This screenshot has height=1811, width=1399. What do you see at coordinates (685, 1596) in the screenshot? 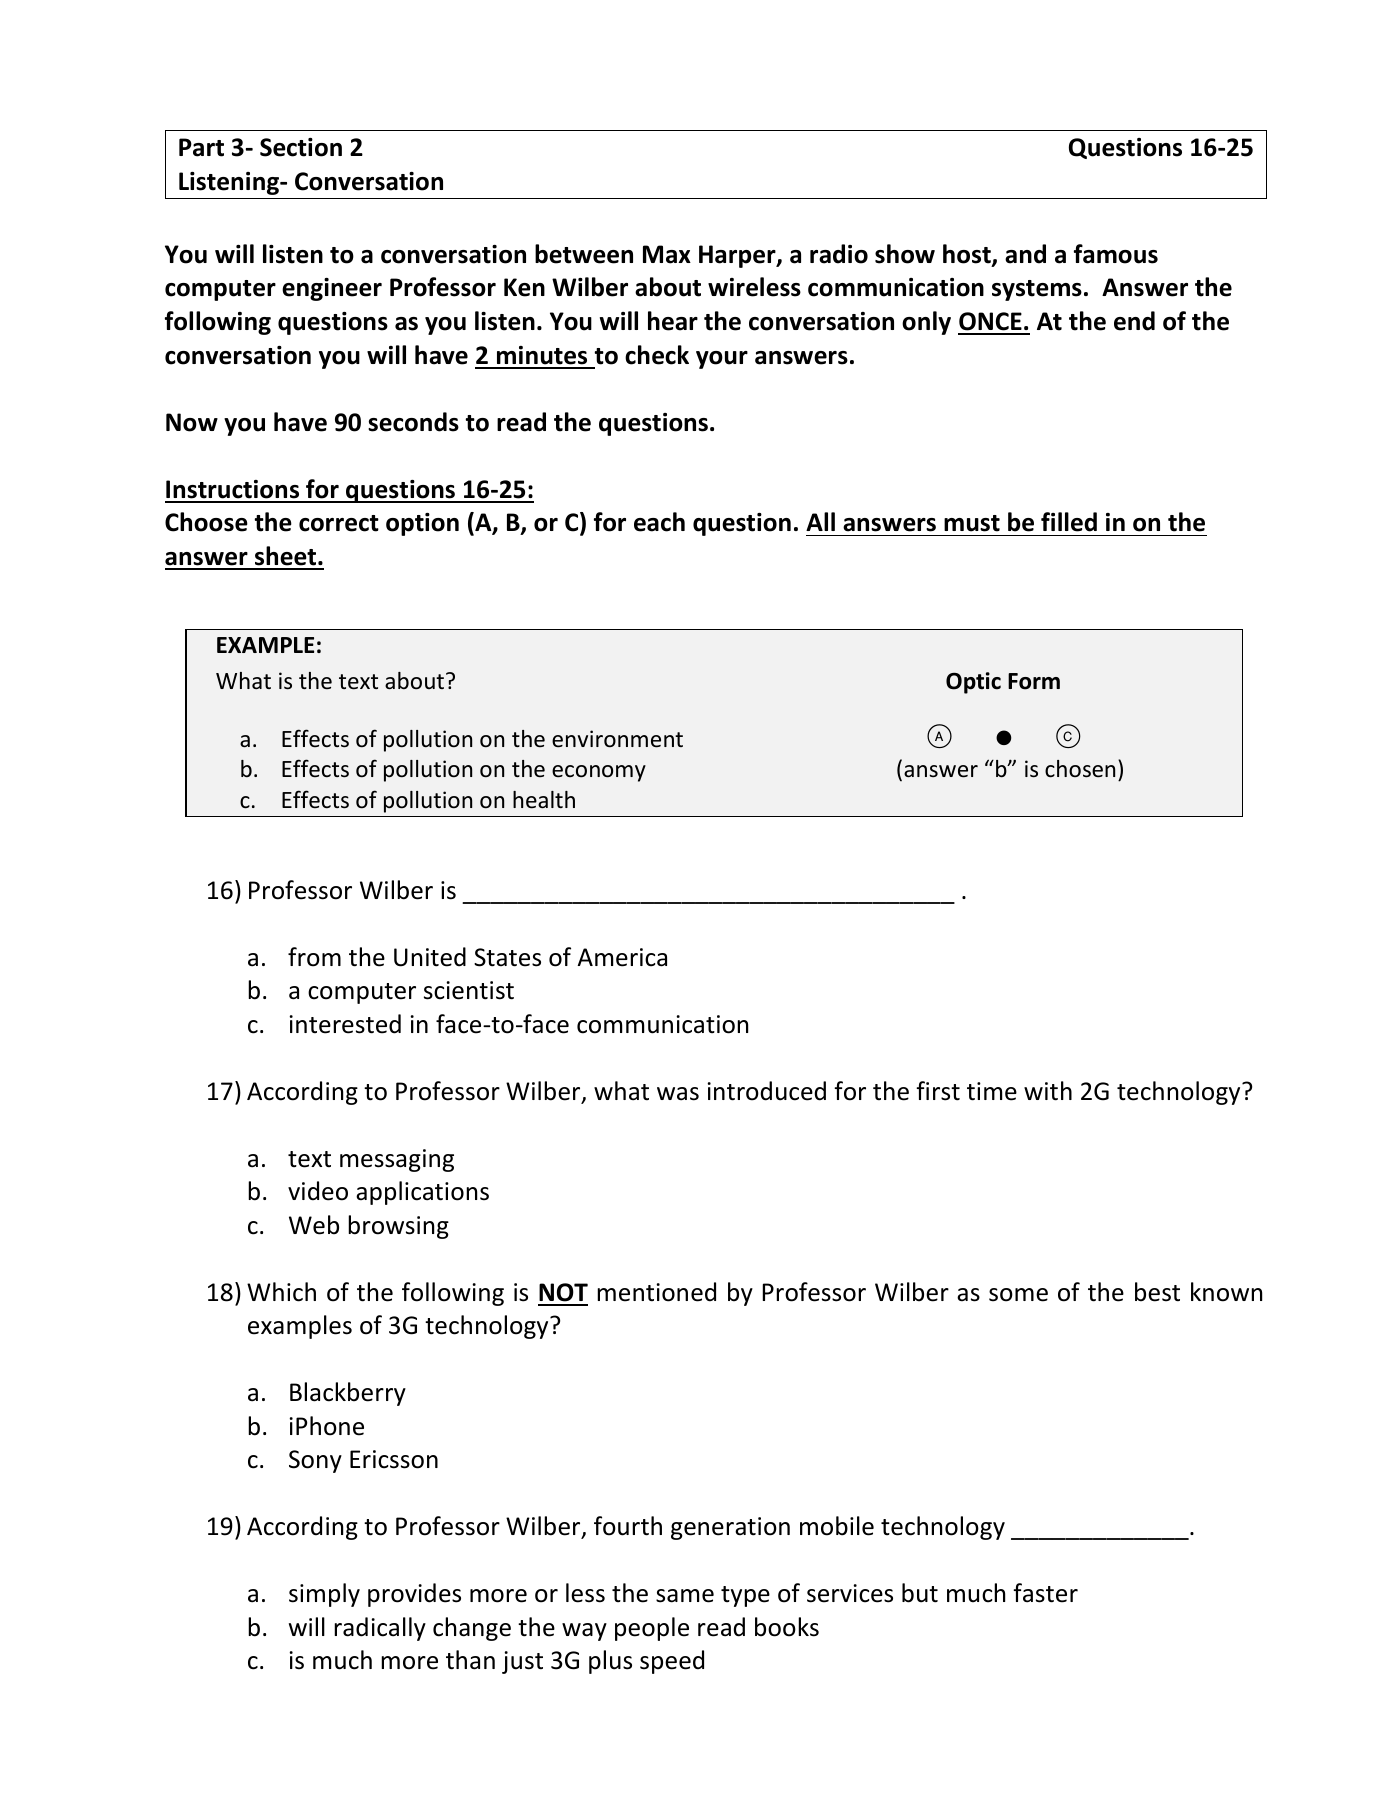
I see `same` at bounding box center [685, 1596].
